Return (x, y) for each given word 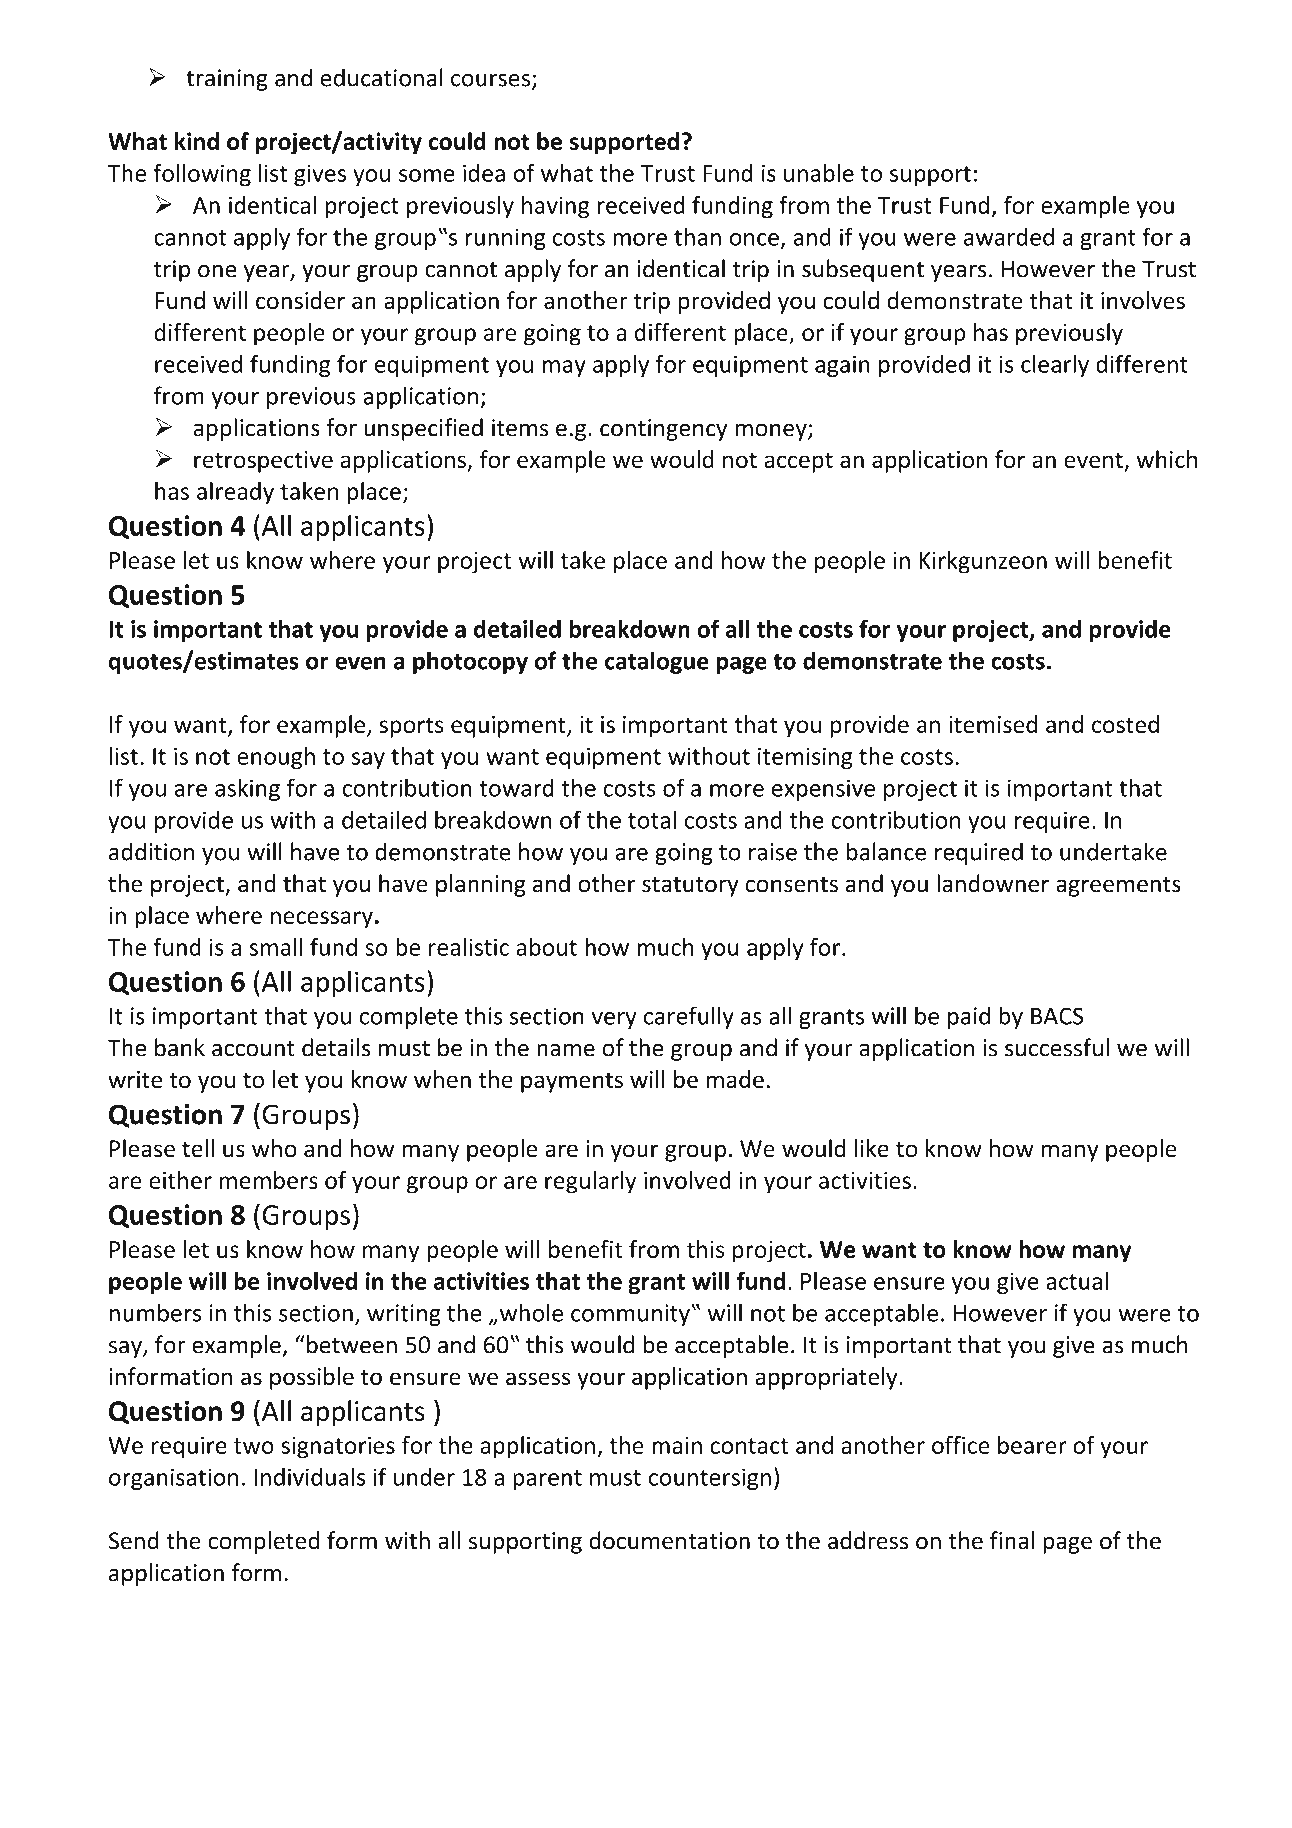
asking (247, 789)
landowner (993, 883)
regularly (590, 1182)
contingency (663, 430)
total (652, 819)
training (227, 80)
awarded (1009, 236)
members (269, 1180)
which (1166, 459)
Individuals (310, 1476)
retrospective (263, 462)
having (555, 207)
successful (1057, 1047)
